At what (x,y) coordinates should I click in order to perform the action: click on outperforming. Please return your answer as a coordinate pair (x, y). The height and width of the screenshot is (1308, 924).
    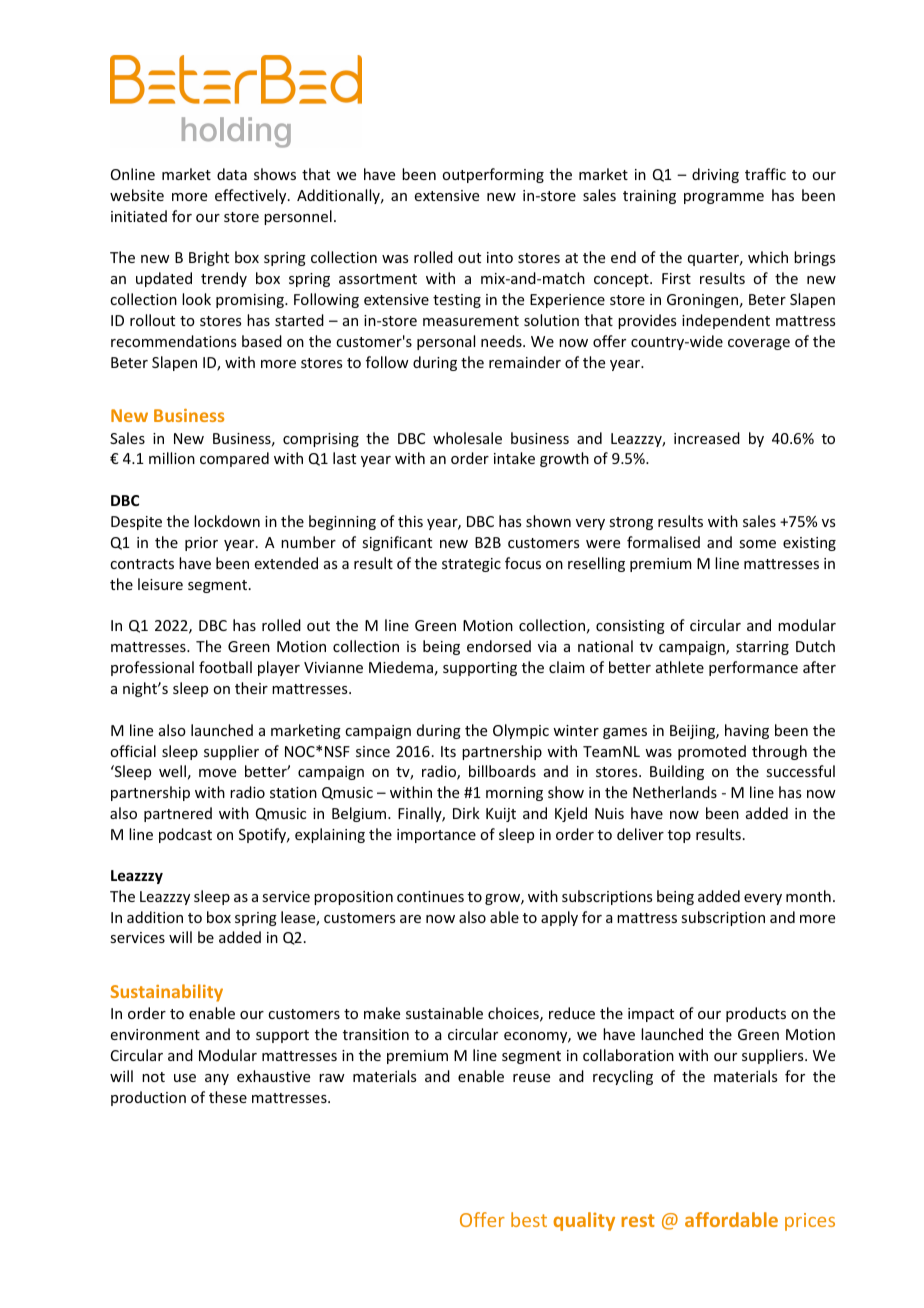
    Looking at the image, I should click on (493, 175).
